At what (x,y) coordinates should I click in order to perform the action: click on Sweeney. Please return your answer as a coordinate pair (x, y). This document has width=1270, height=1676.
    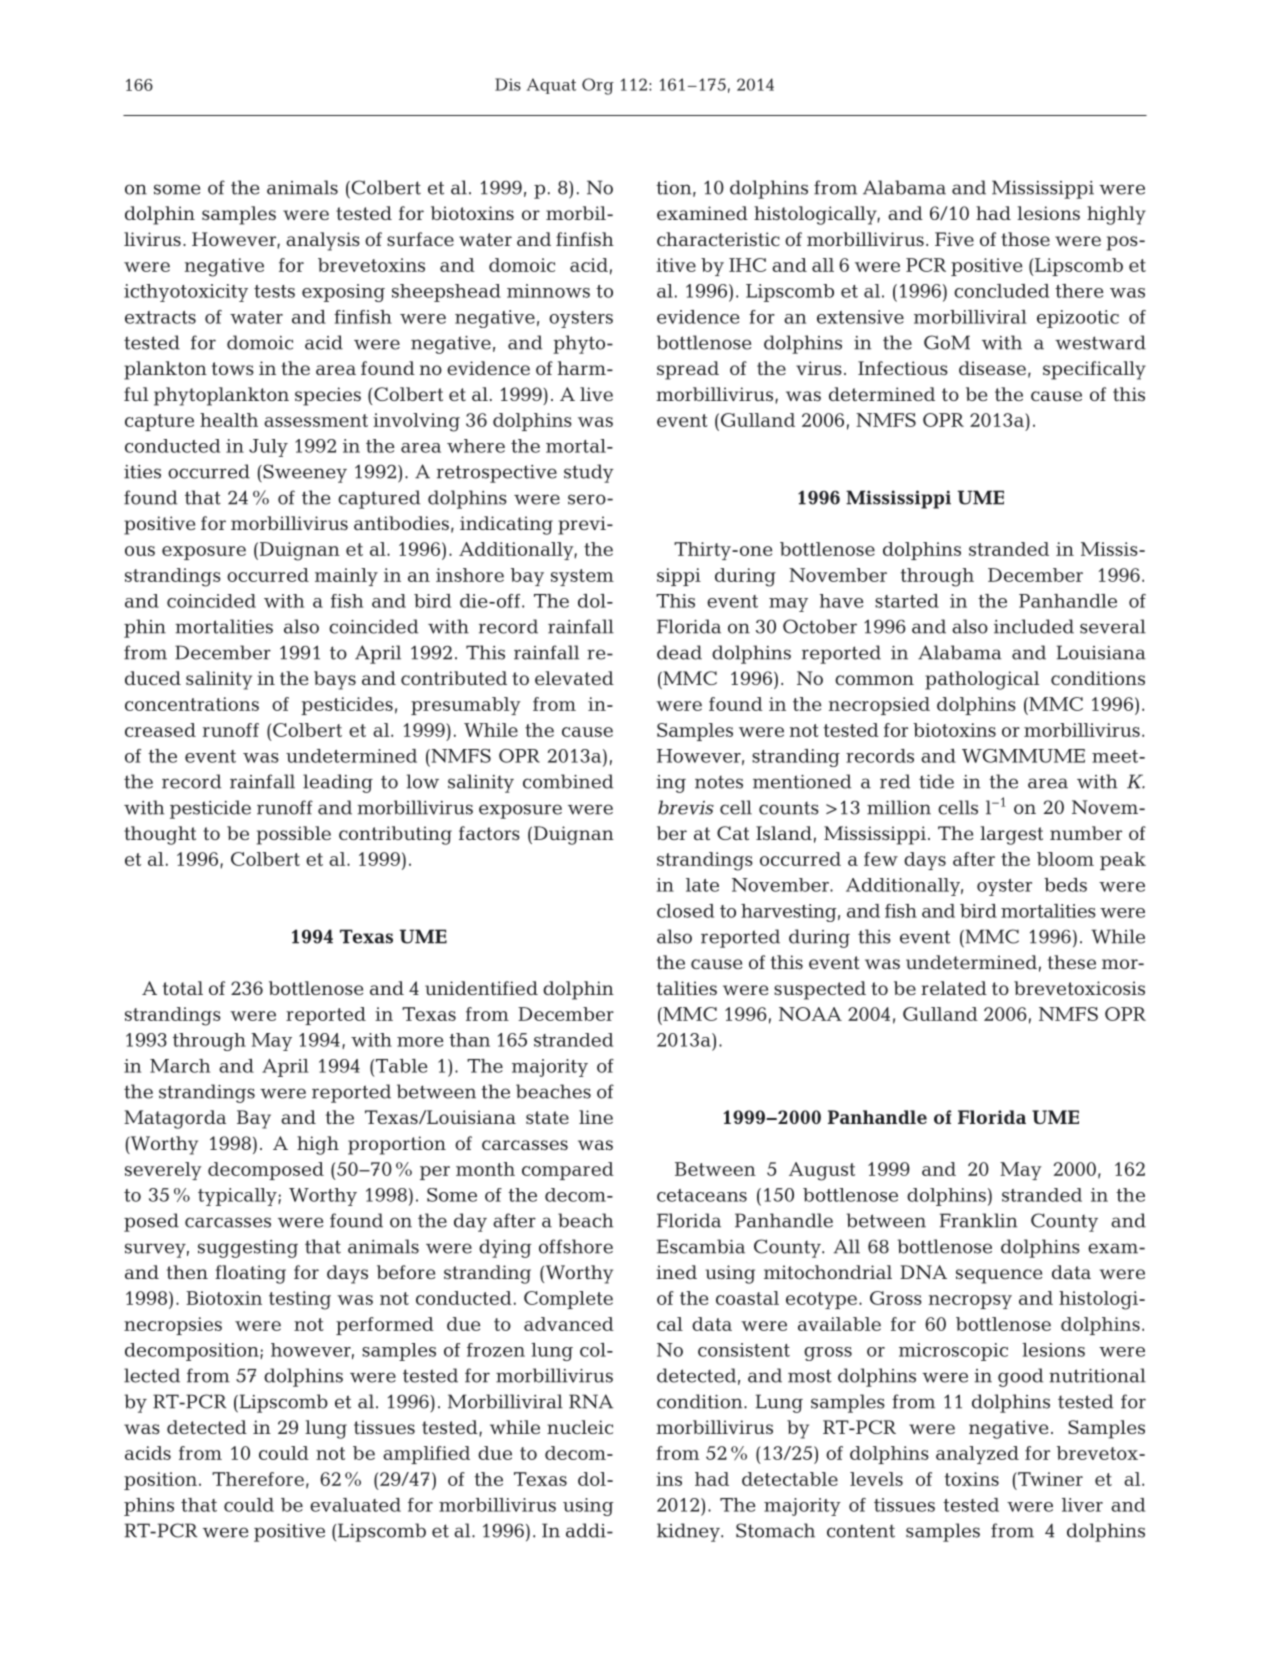
    Looking at the image, I should click on (304, 473).
